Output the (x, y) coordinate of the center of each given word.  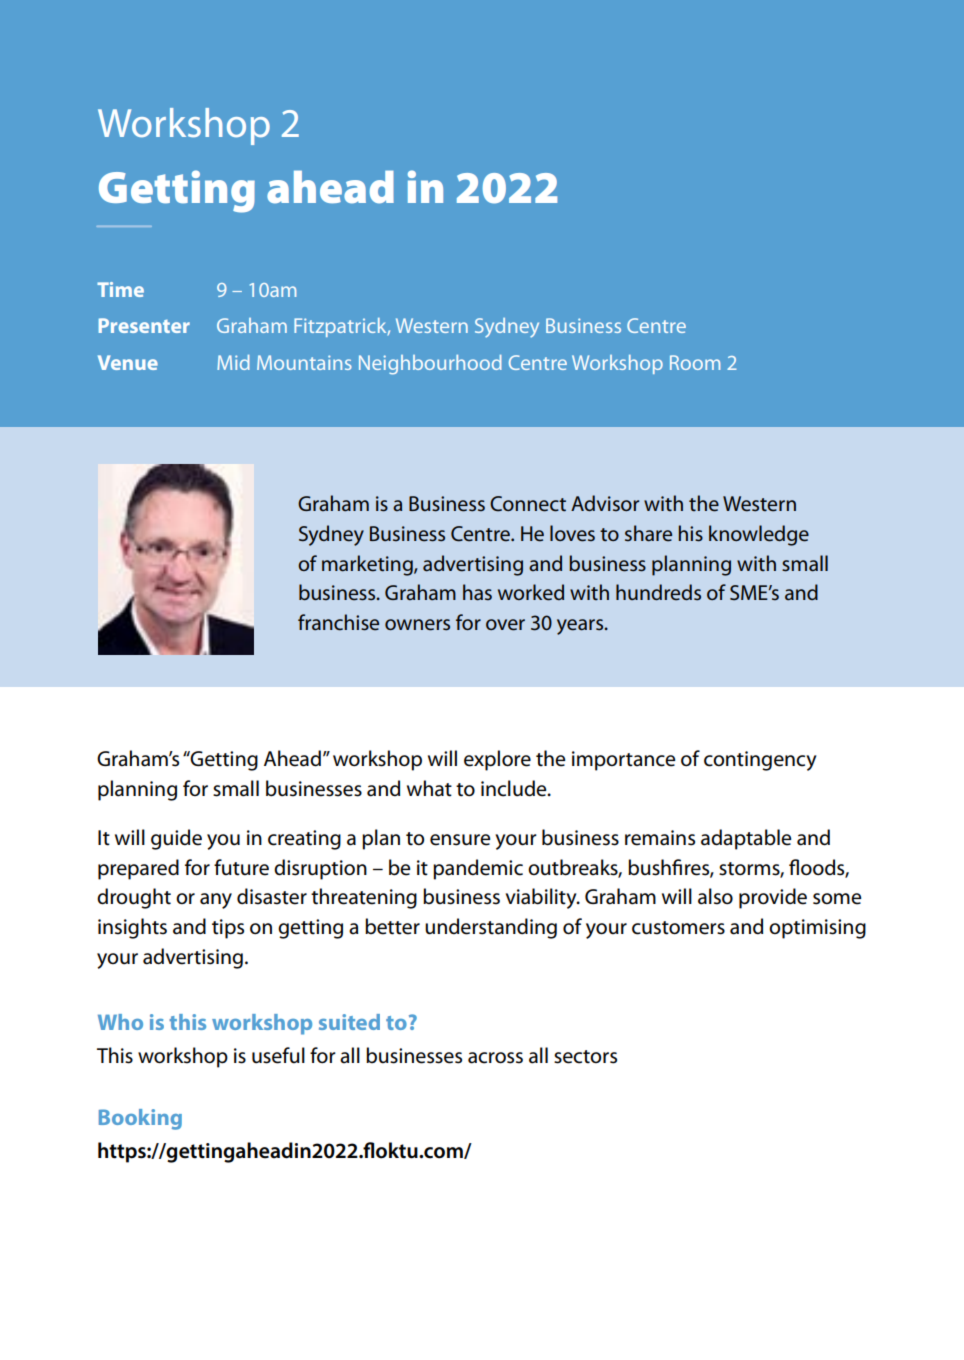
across (495, 1058)
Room (695, 362)
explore (497, 760)
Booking (140, 1119)
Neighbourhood (430, 365)
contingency (760, 761)
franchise (338, 622)
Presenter (144, 325)
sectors (585, 1057)
